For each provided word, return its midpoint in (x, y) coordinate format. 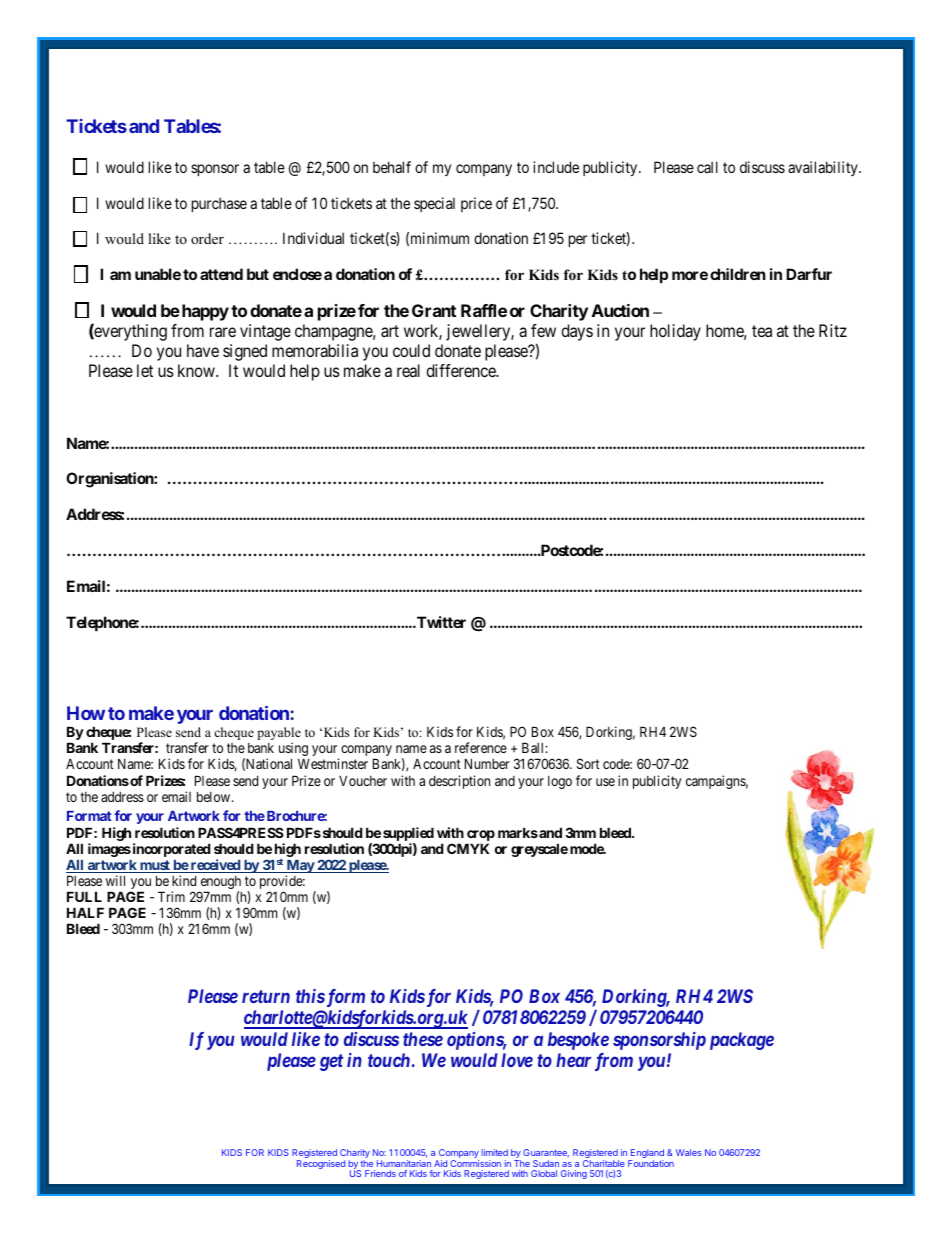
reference (481, 747)
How (86, 713)
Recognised (321, 1164)
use (605, 782)
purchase (219, 204)
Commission (475, 1163)
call (707, 167)
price (476, 204)
